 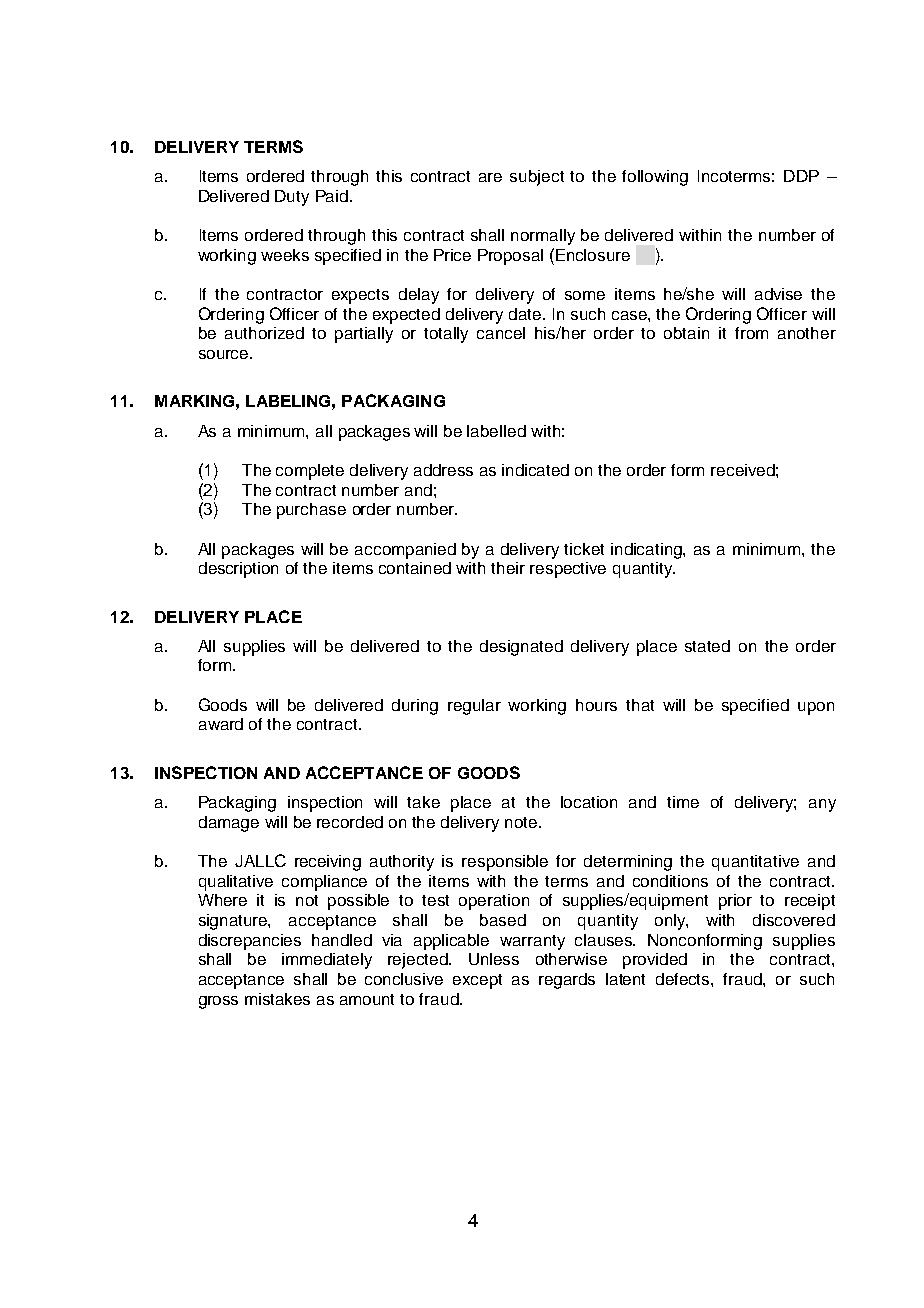 I want to click on immediately, so click(x=327, y=961).
